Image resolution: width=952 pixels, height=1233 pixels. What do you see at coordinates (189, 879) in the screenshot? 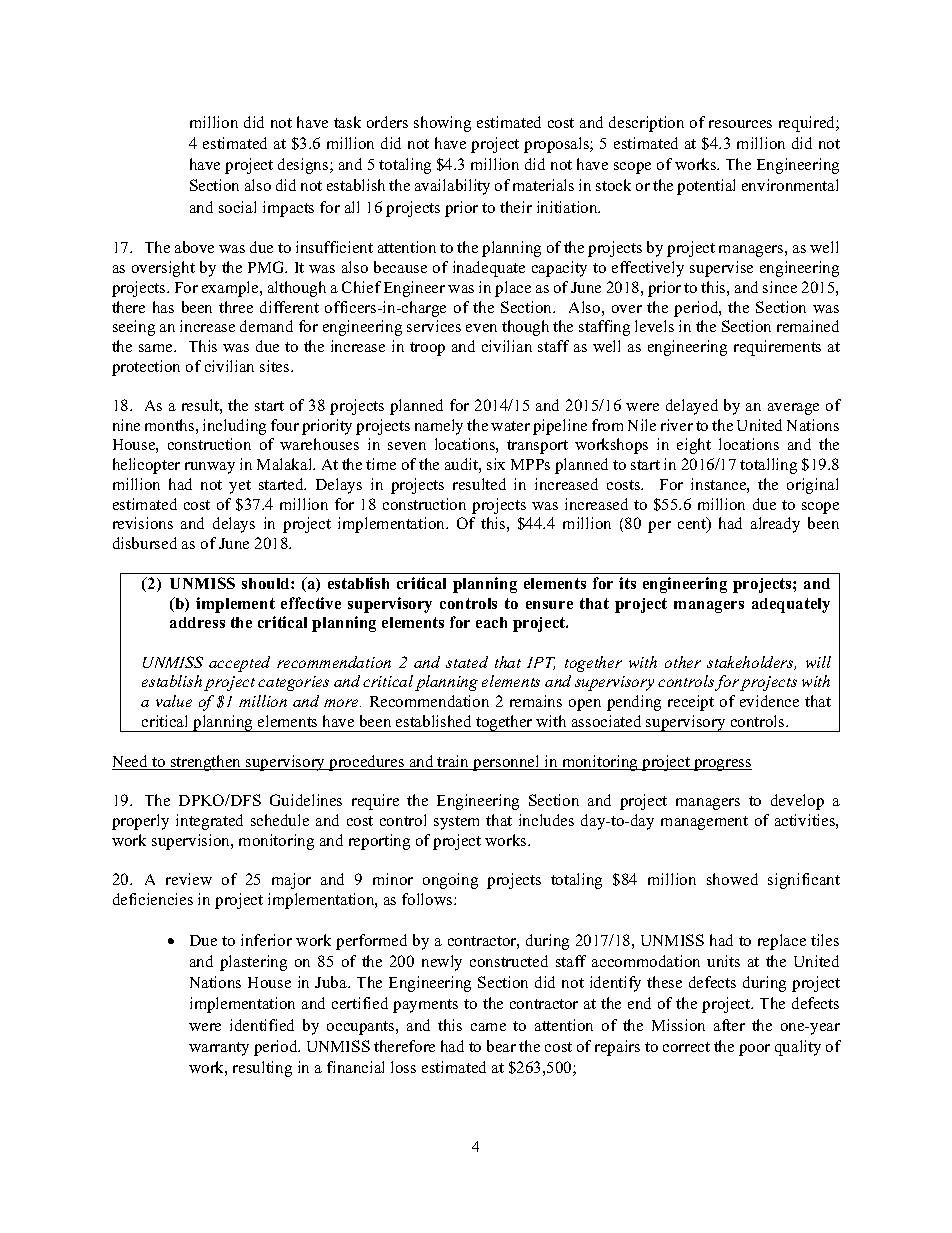
I see `review` at bounding box center [189, 879].
